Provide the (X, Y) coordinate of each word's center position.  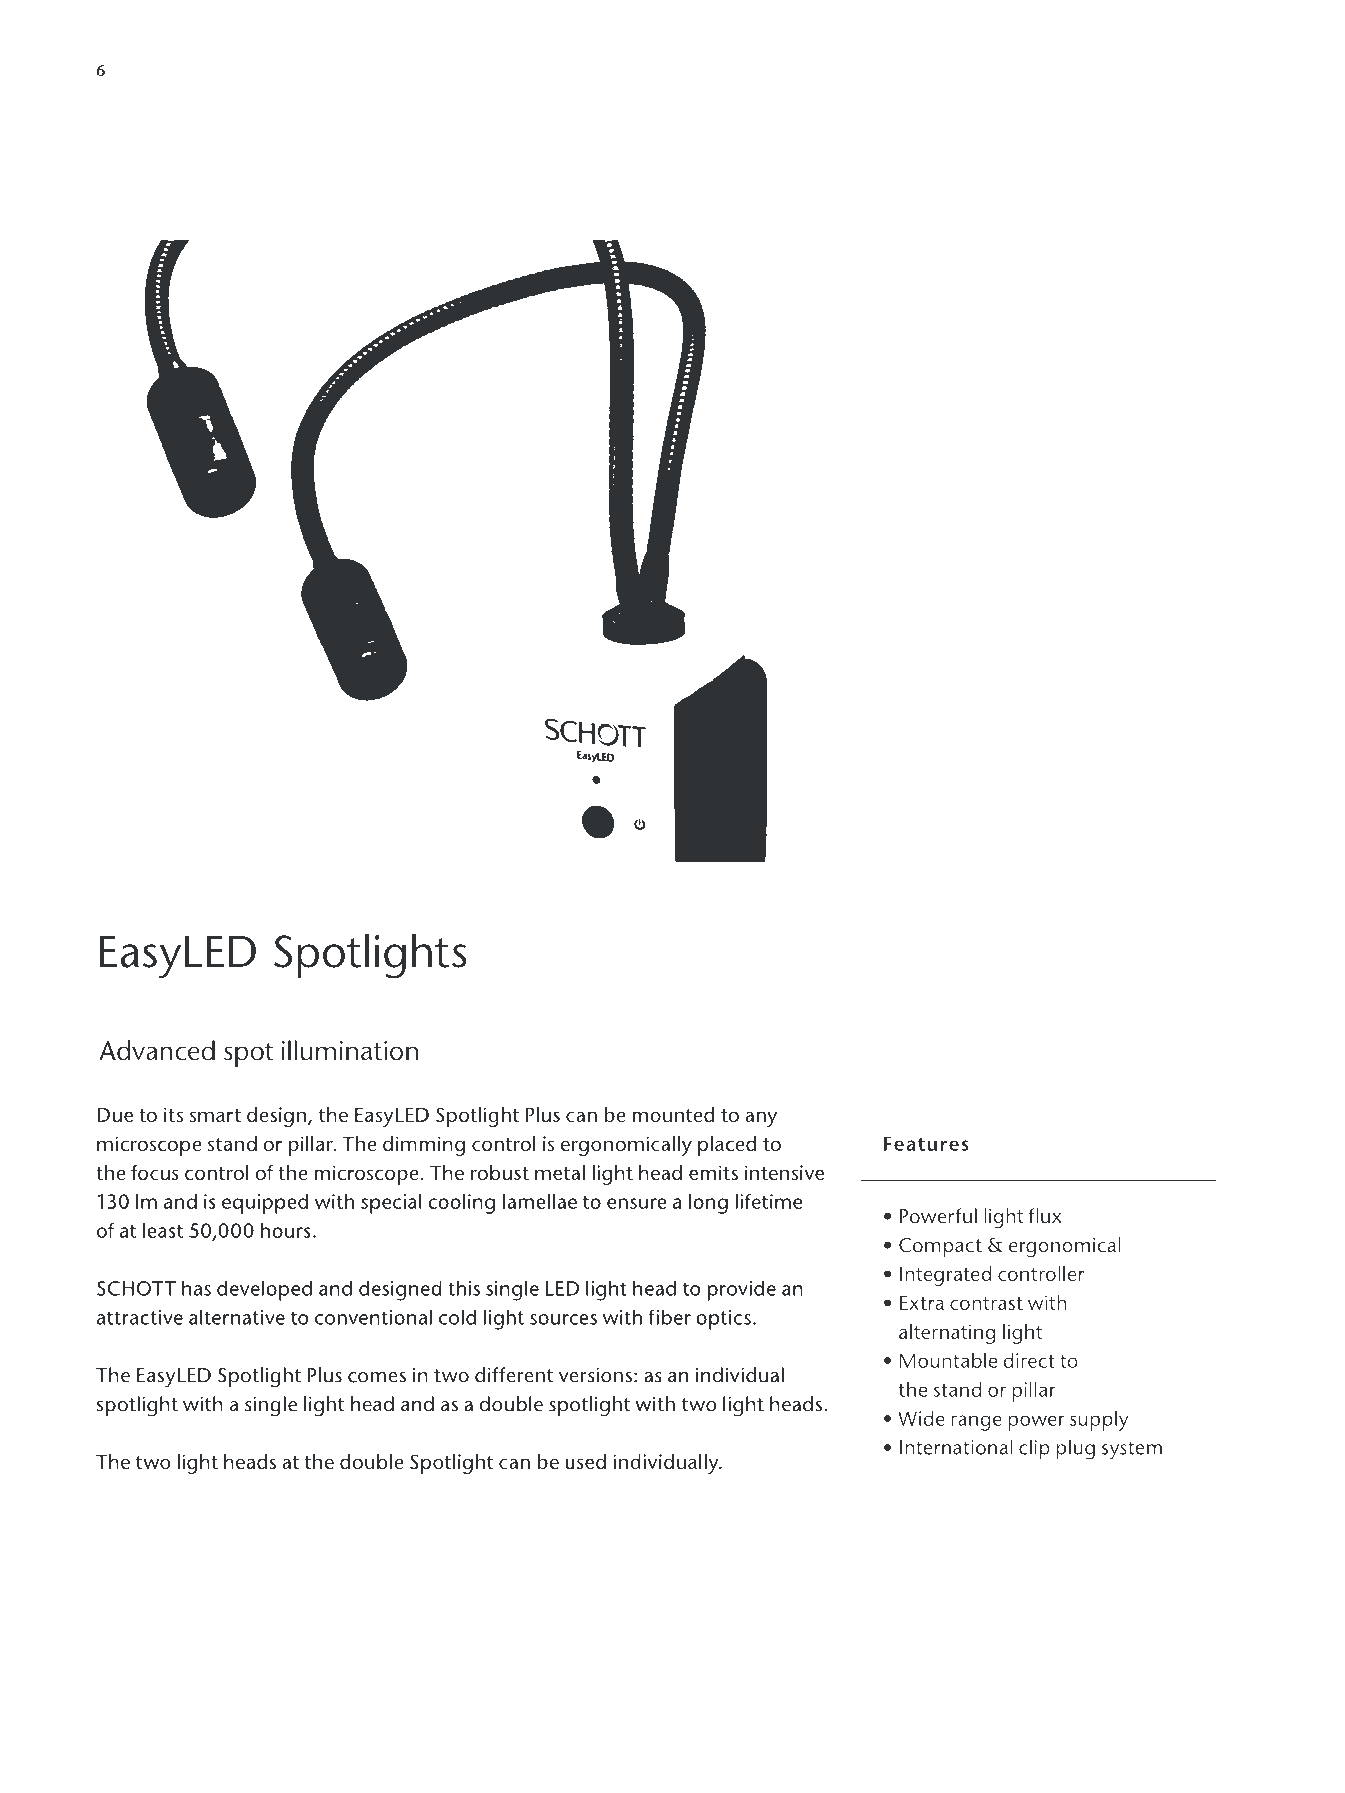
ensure (637, 1203)
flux (1044, 1216)
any (761, 1119)
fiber (669, 1317)
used (585, 1461)
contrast (986, 1303)
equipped (265, 1204)
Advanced (157, 1050)
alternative (237, 1317)
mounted (673, 1114)
